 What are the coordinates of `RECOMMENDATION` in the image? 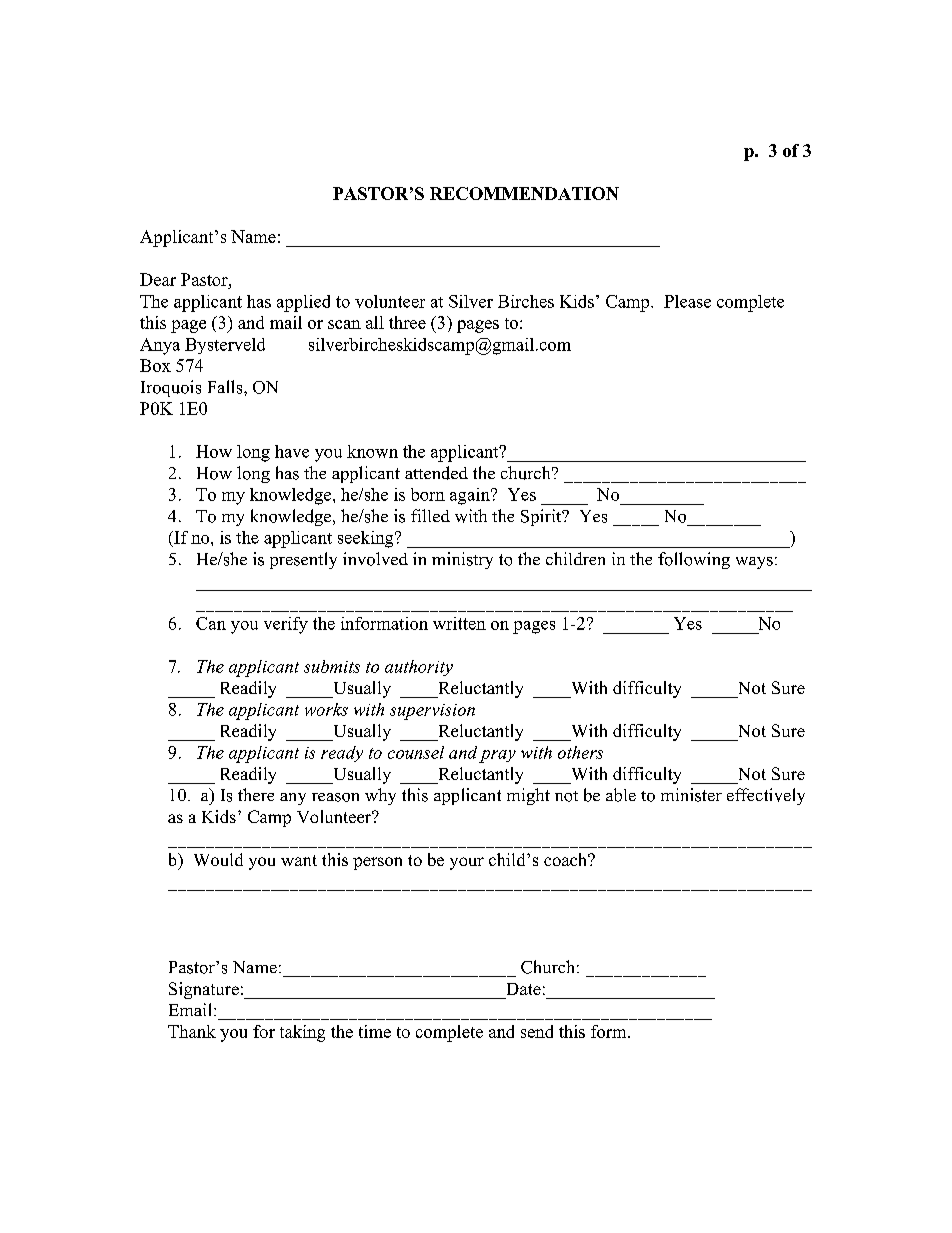 It's located at (524, 193).
